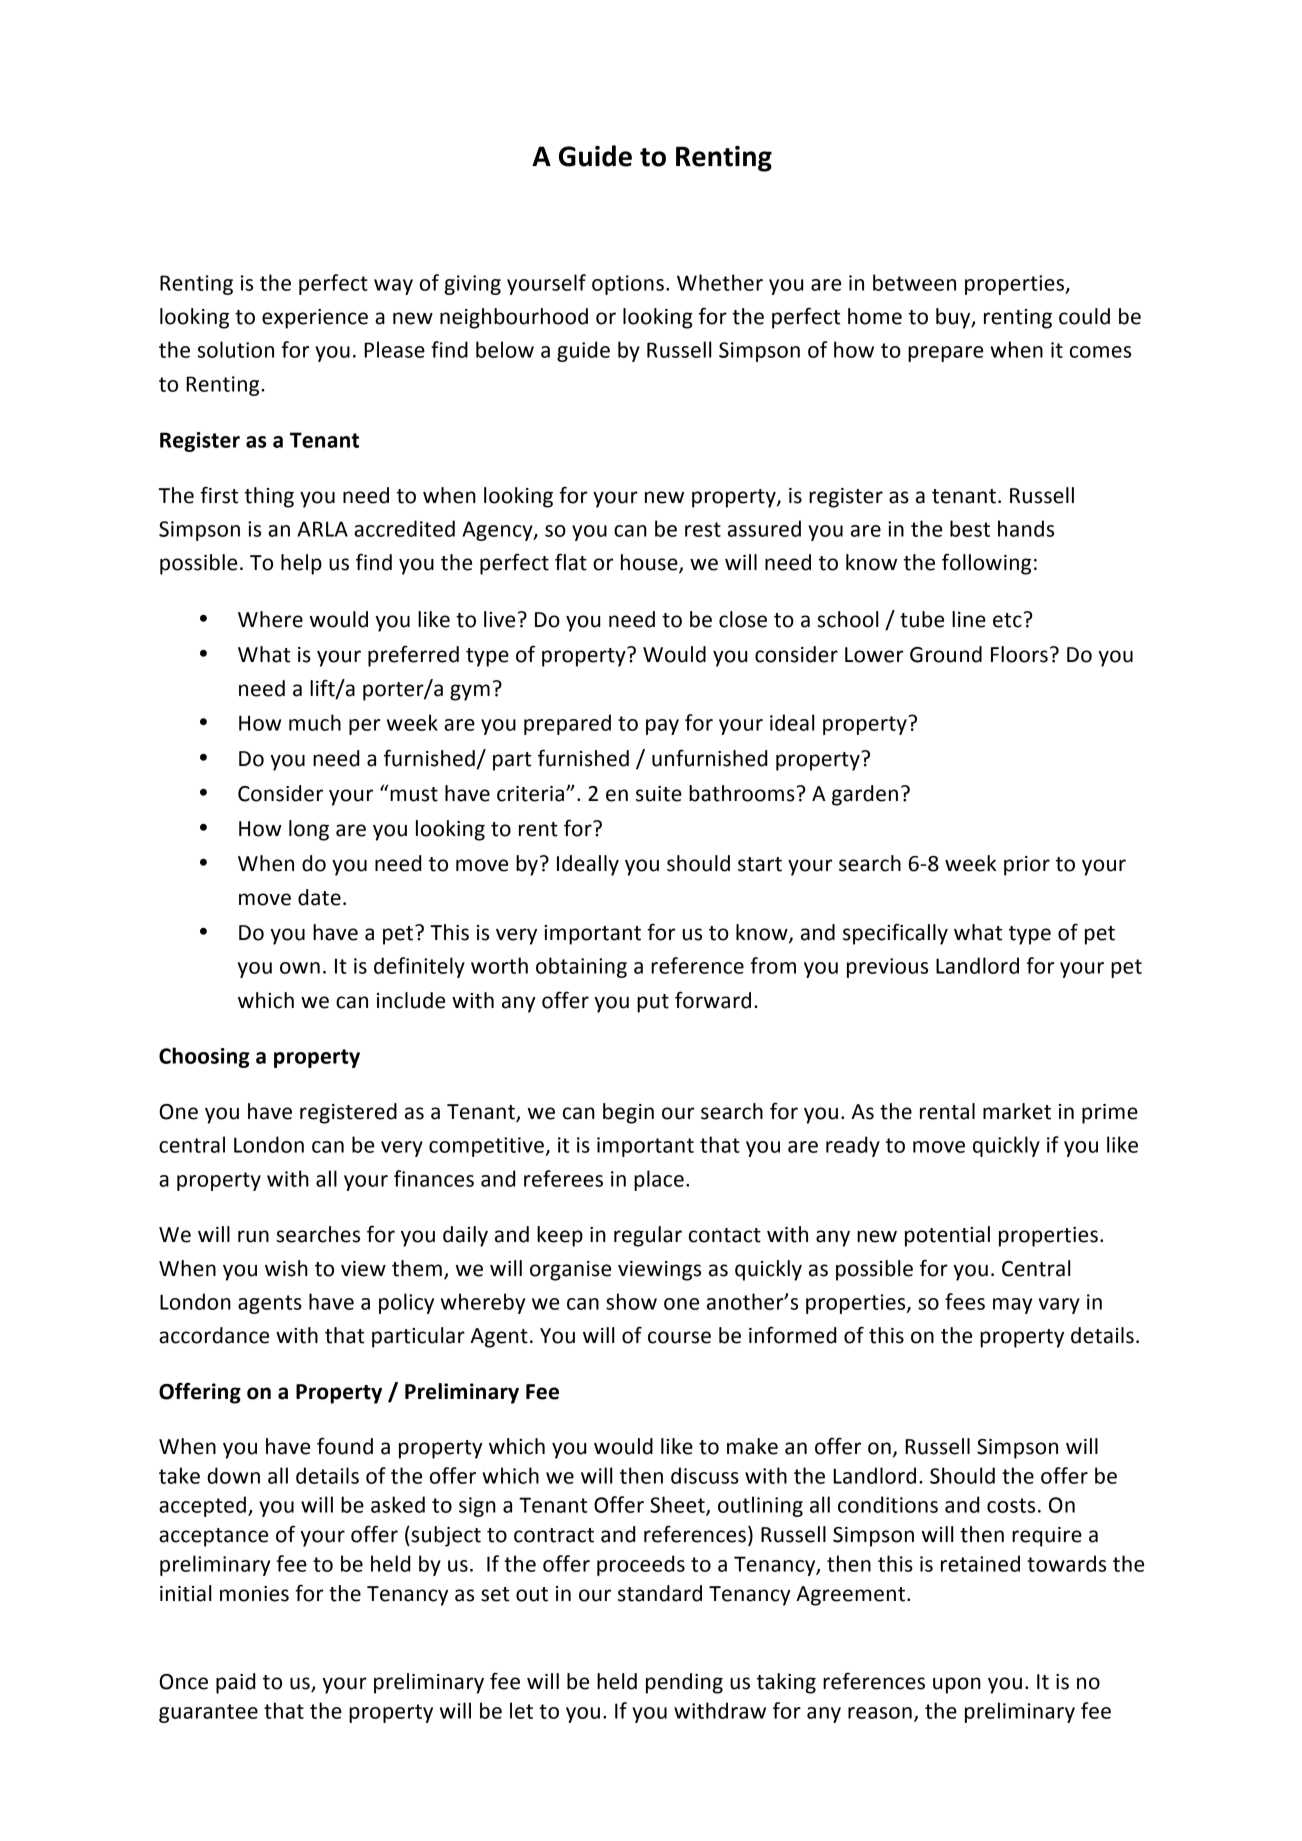 The height and width of the document is (1841, 1302). I want to click on put, so click(653, 1003).
